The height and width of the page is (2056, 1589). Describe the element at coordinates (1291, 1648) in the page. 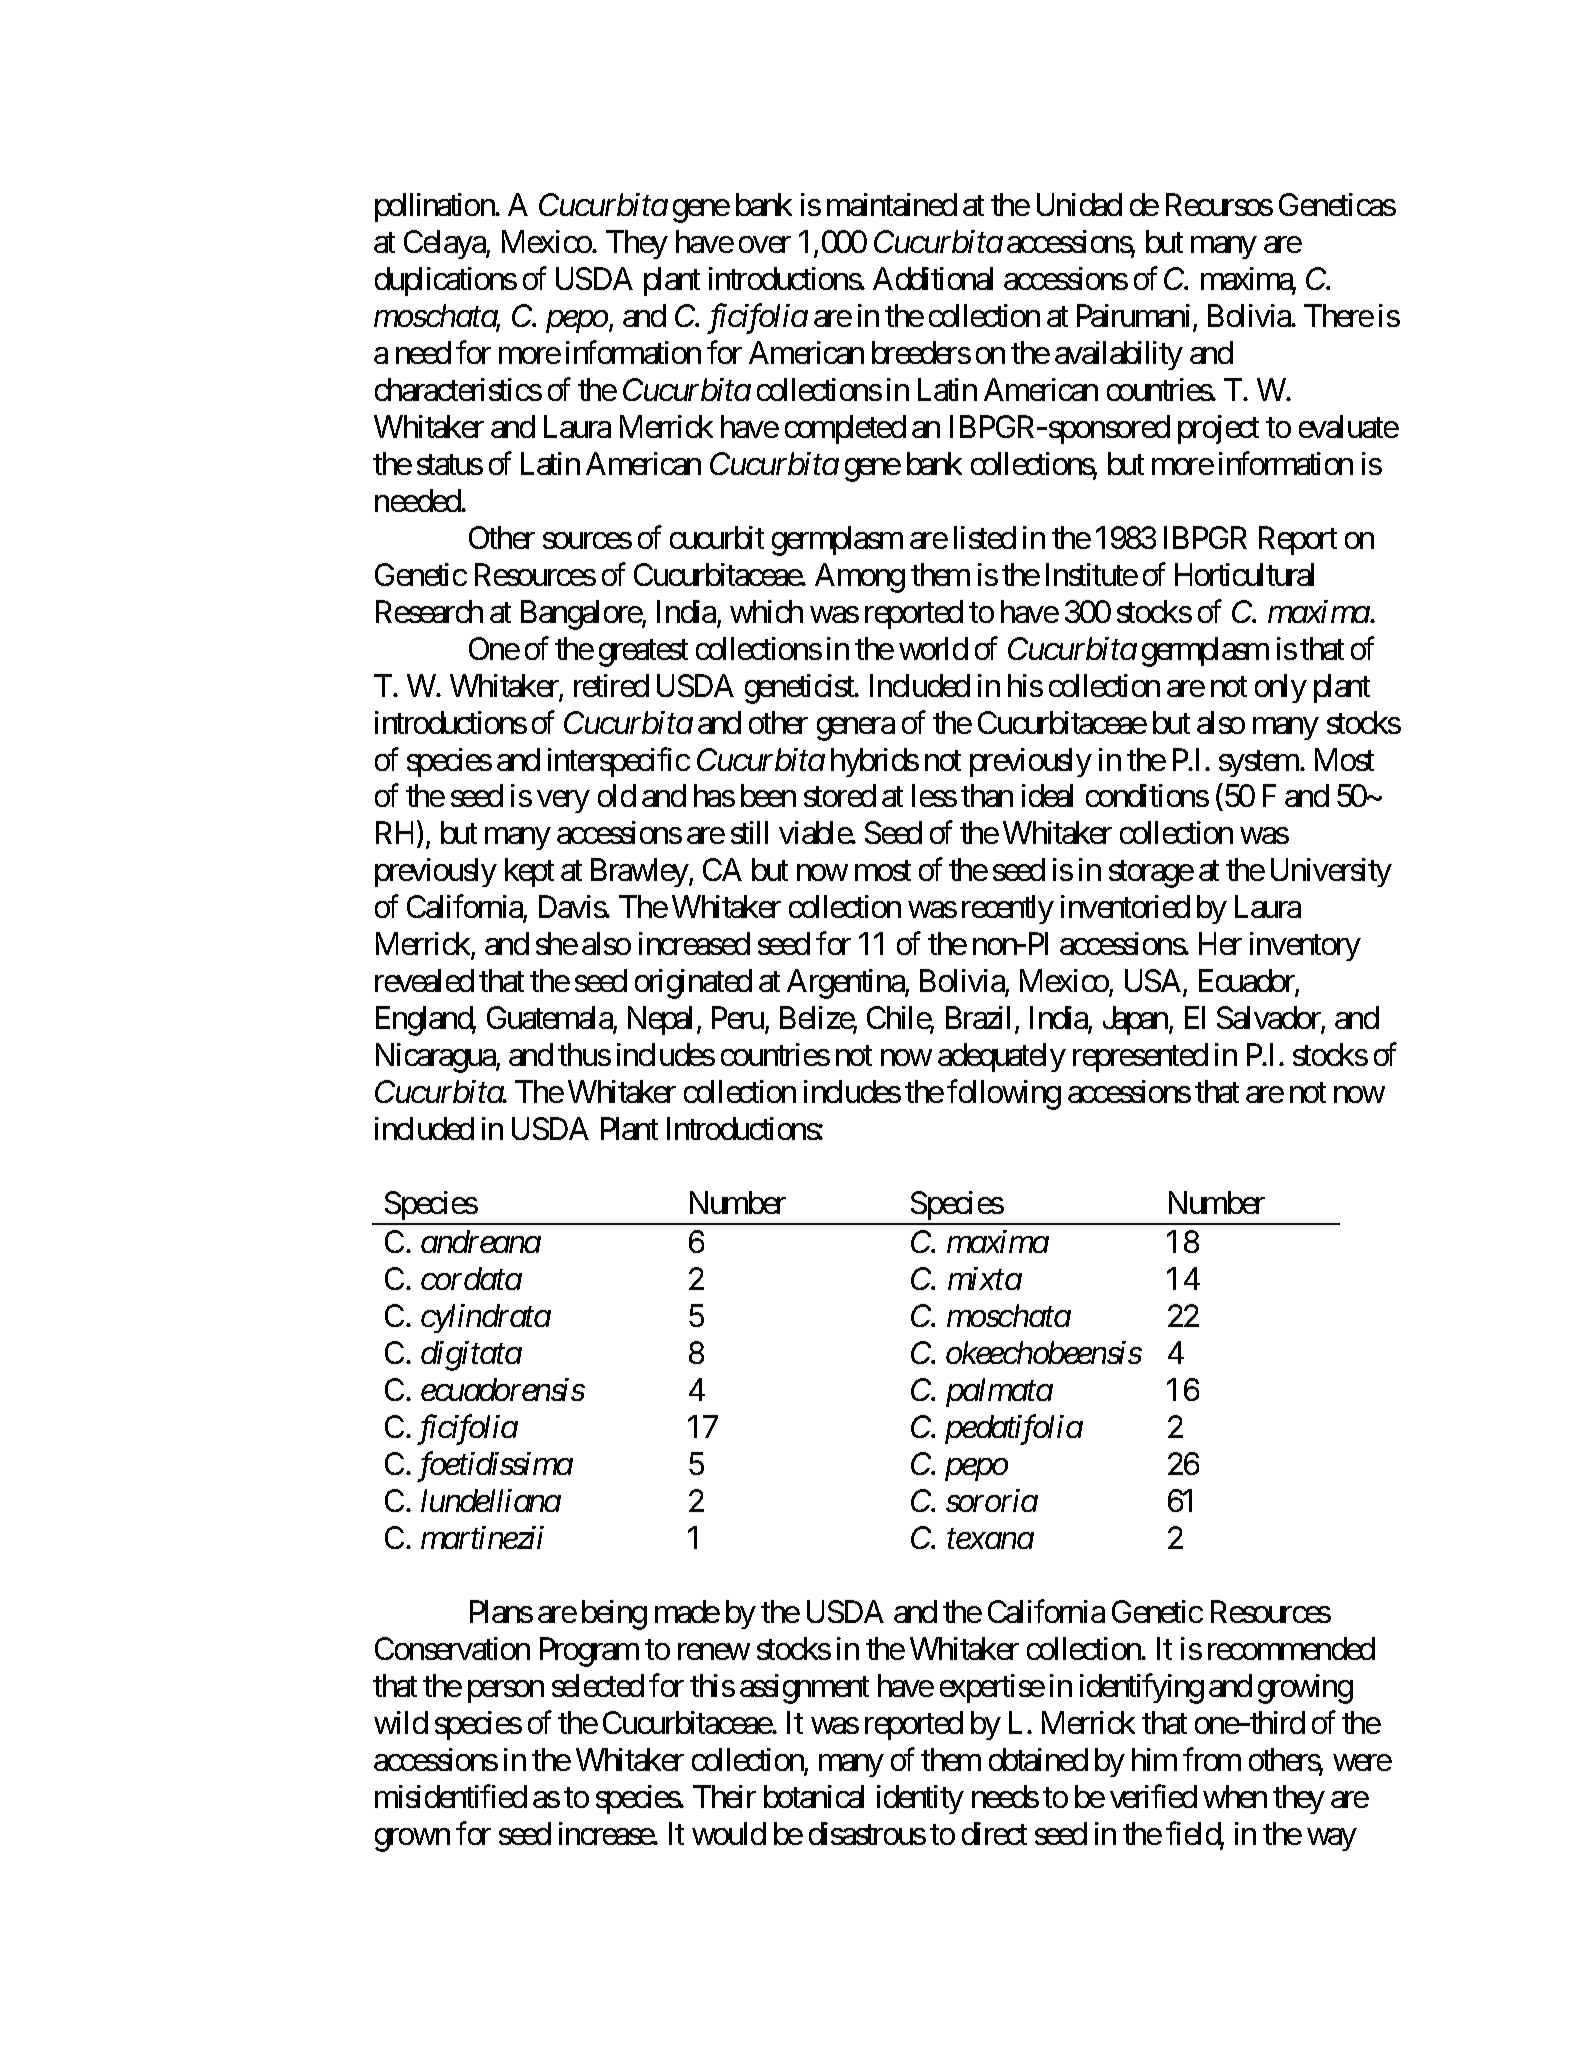

I see `recommended` at that location.
